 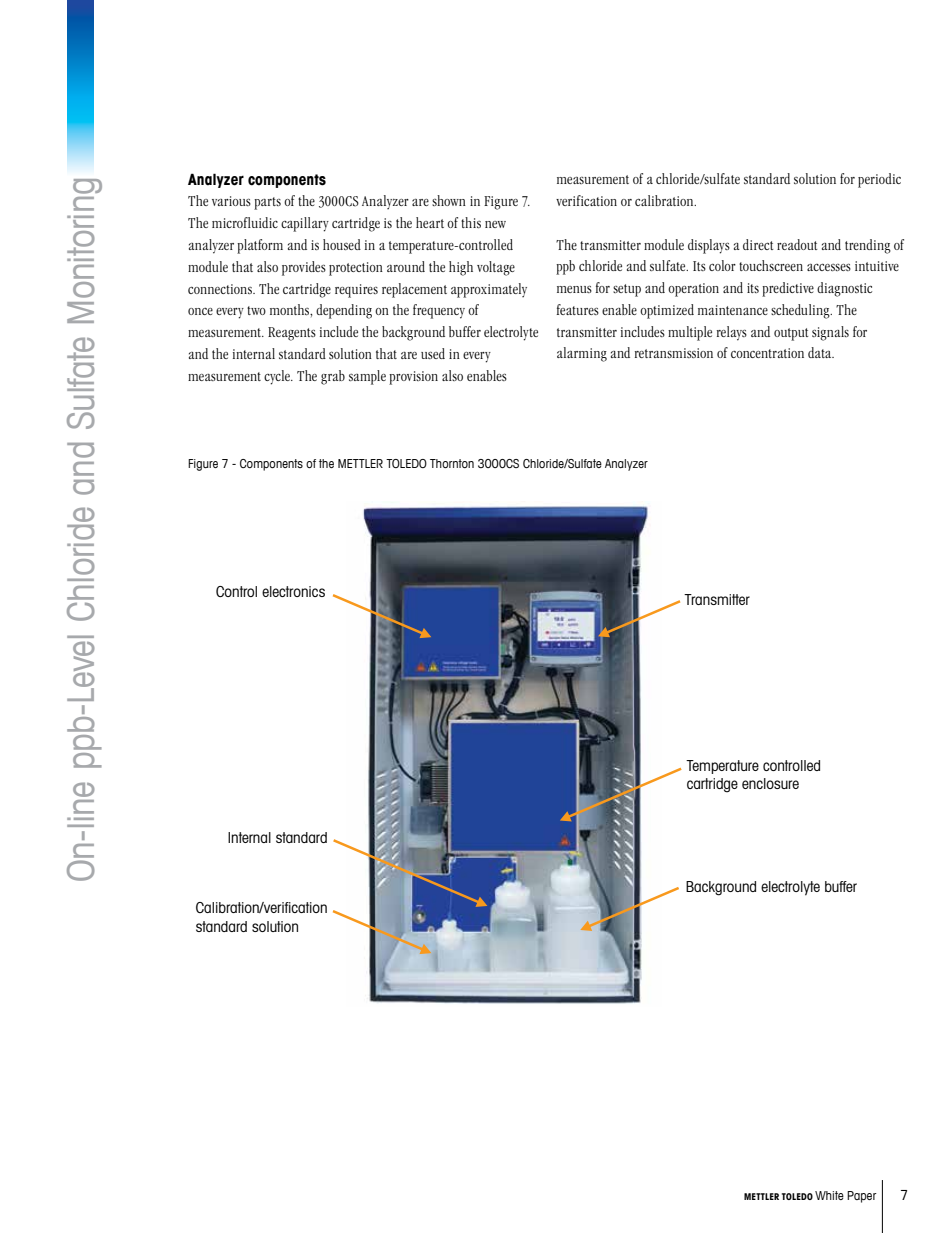 I want to click on Thornton, so click(x=452, y=463).
